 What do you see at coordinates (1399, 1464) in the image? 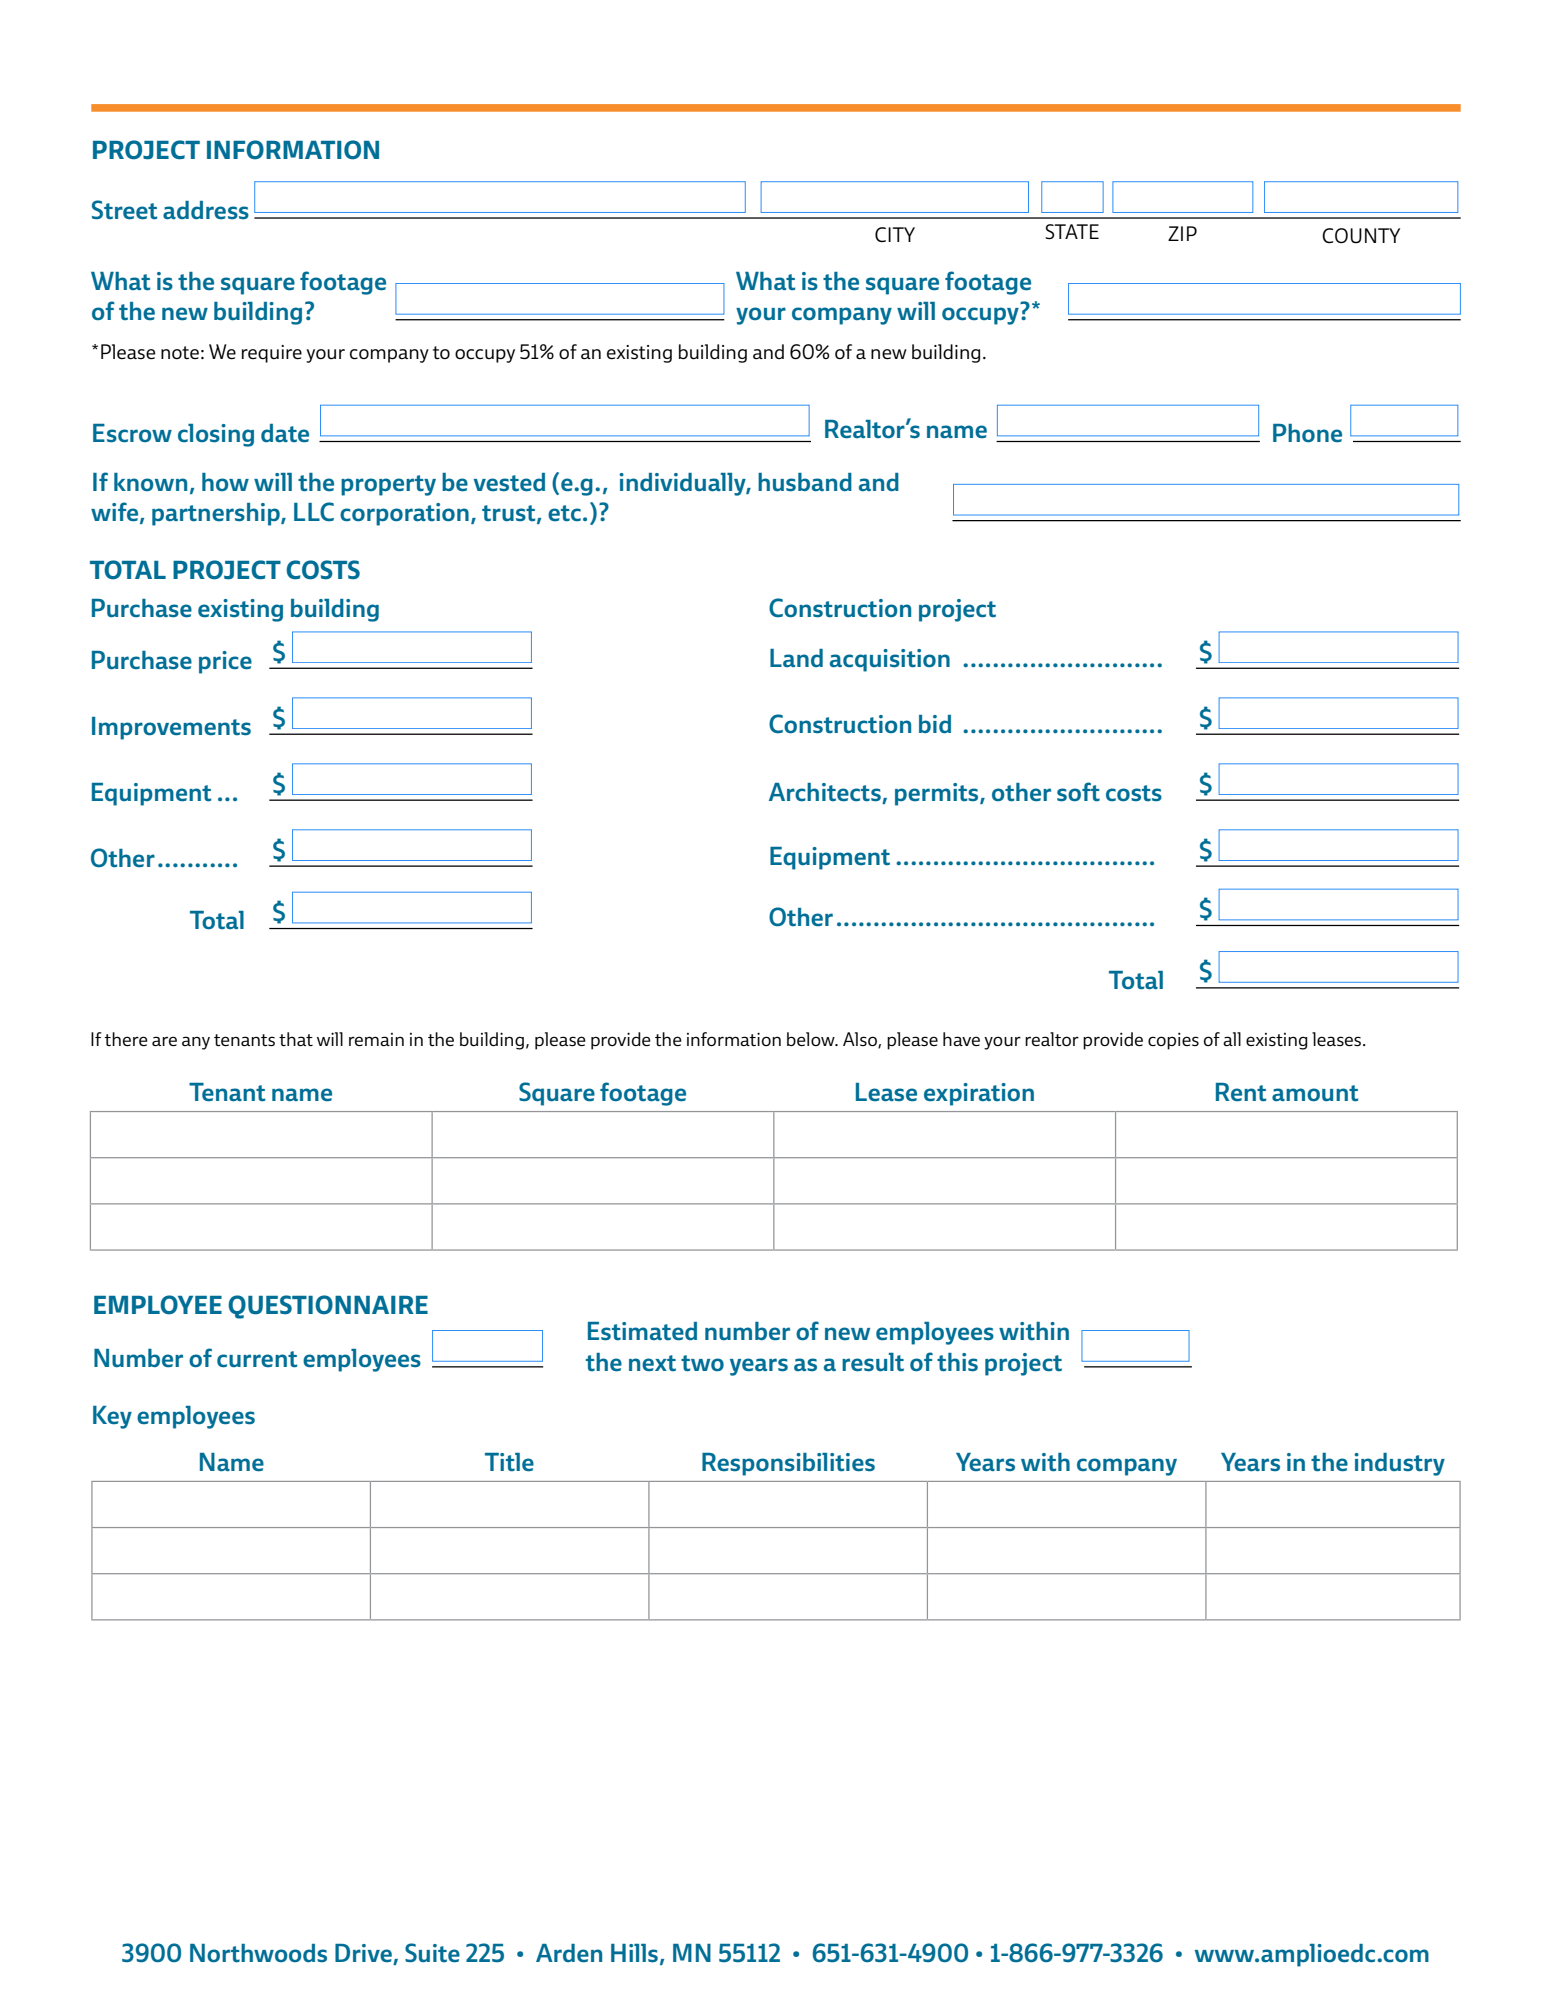
I see `industry` at bounding box center [1399, 1464].
